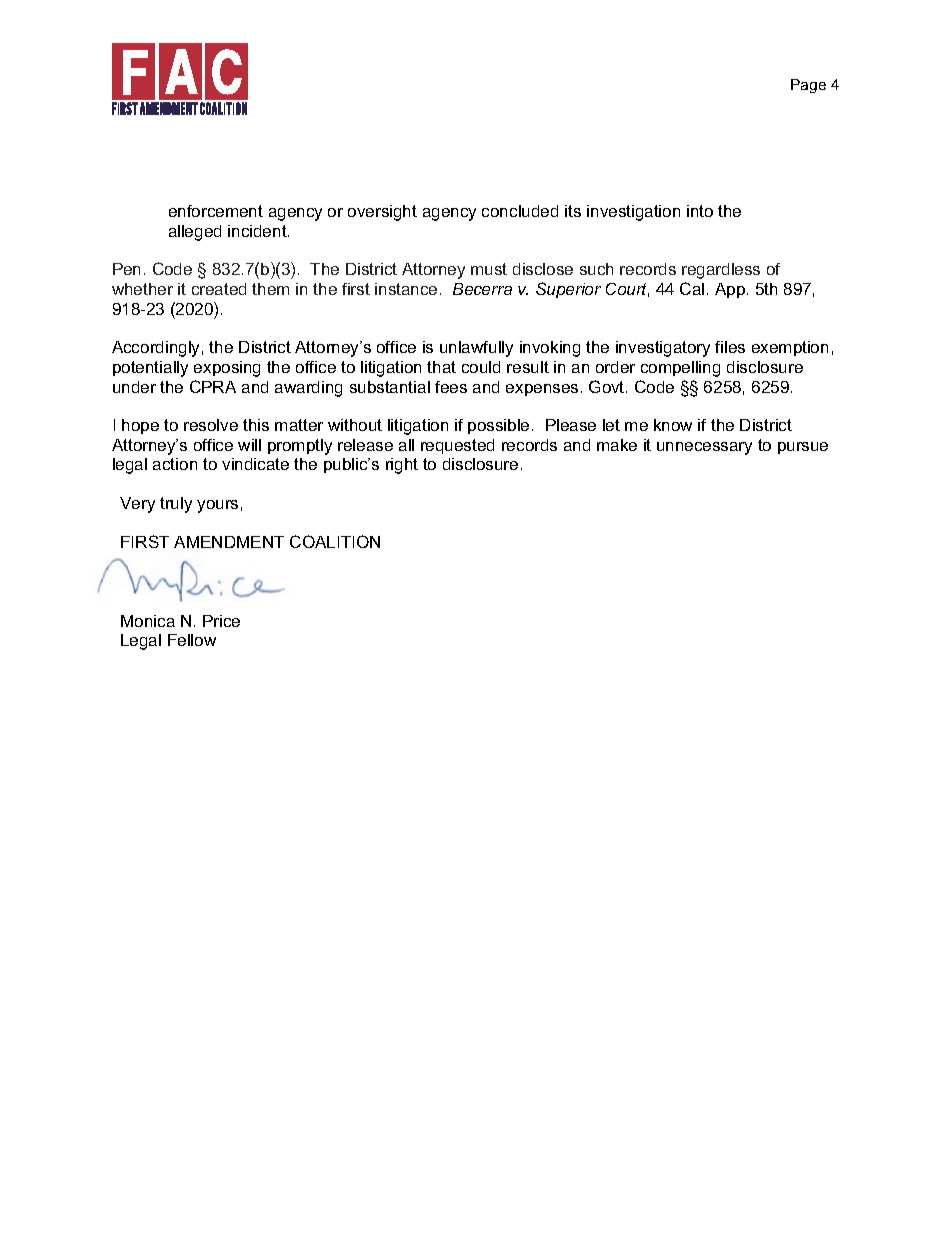 This image has height=1233, width=952. Describe the element at coordinates (406, 289) in the image. I see `instance` at that location.
